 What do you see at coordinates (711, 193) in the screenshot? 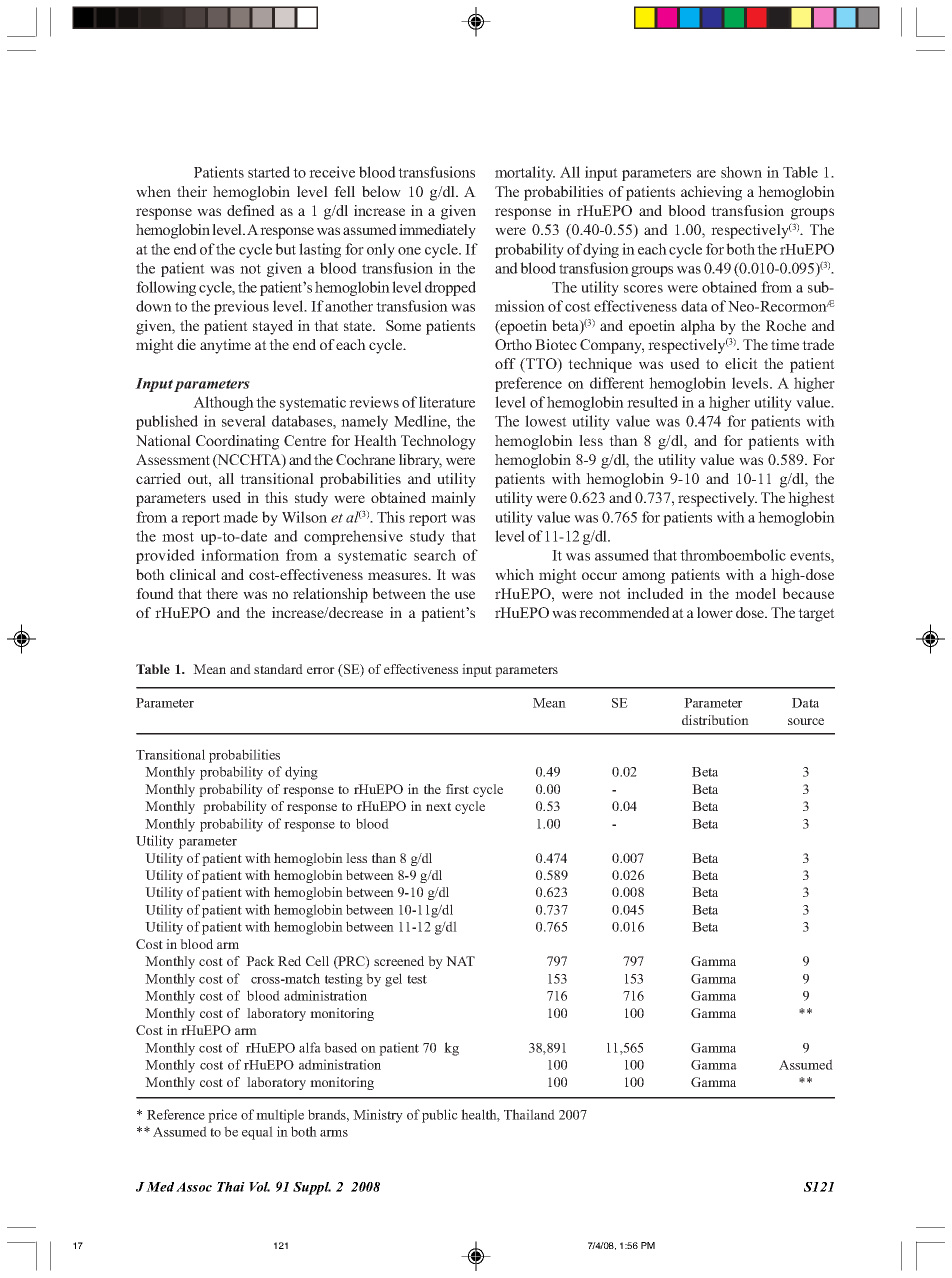
I see `achieving` at bounding box center [711, 193].
